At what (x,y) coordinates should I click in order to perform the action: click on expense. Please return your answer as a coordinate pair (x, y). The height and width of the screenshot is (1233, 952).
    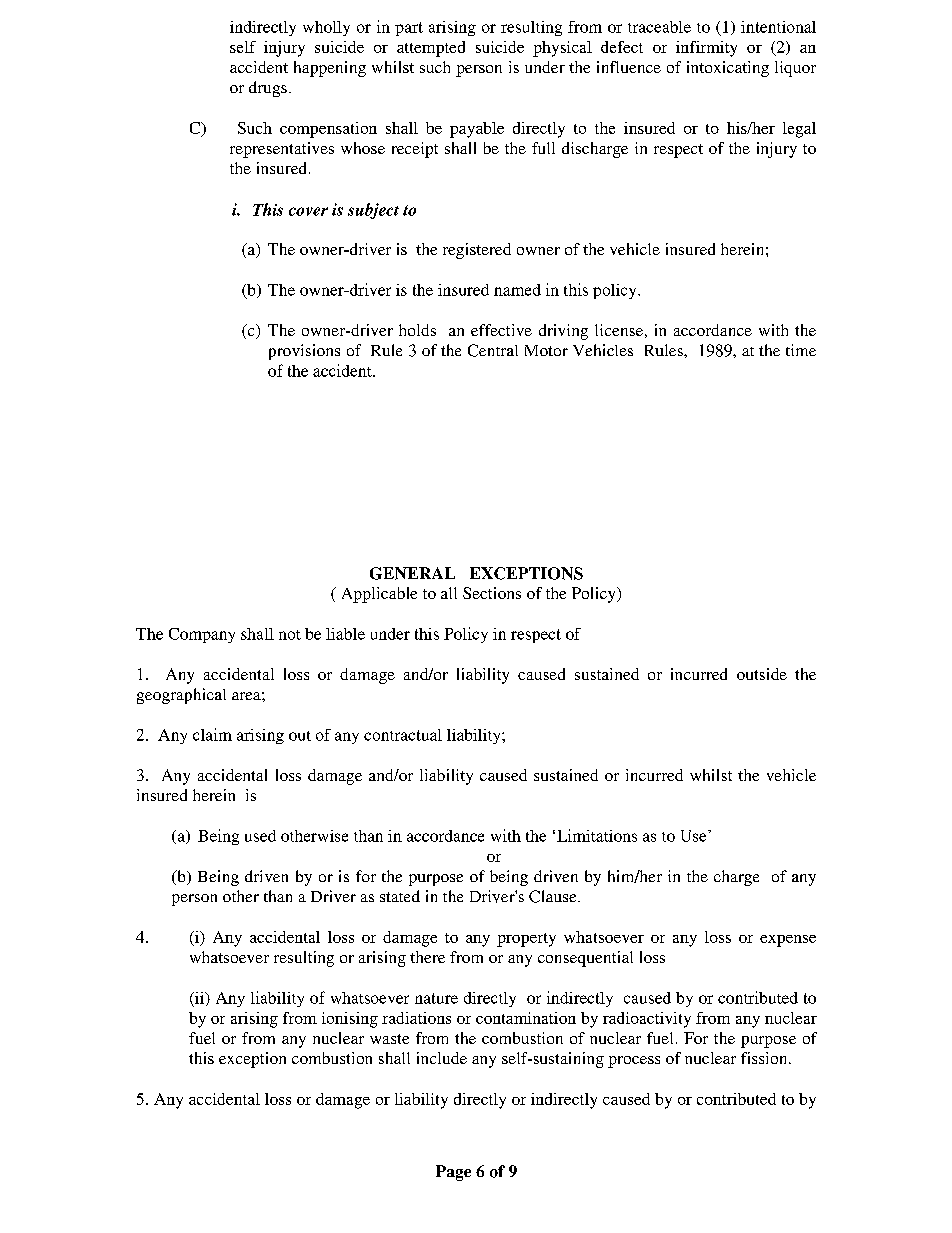
    Looking at the image, I should click on (788, 941).
